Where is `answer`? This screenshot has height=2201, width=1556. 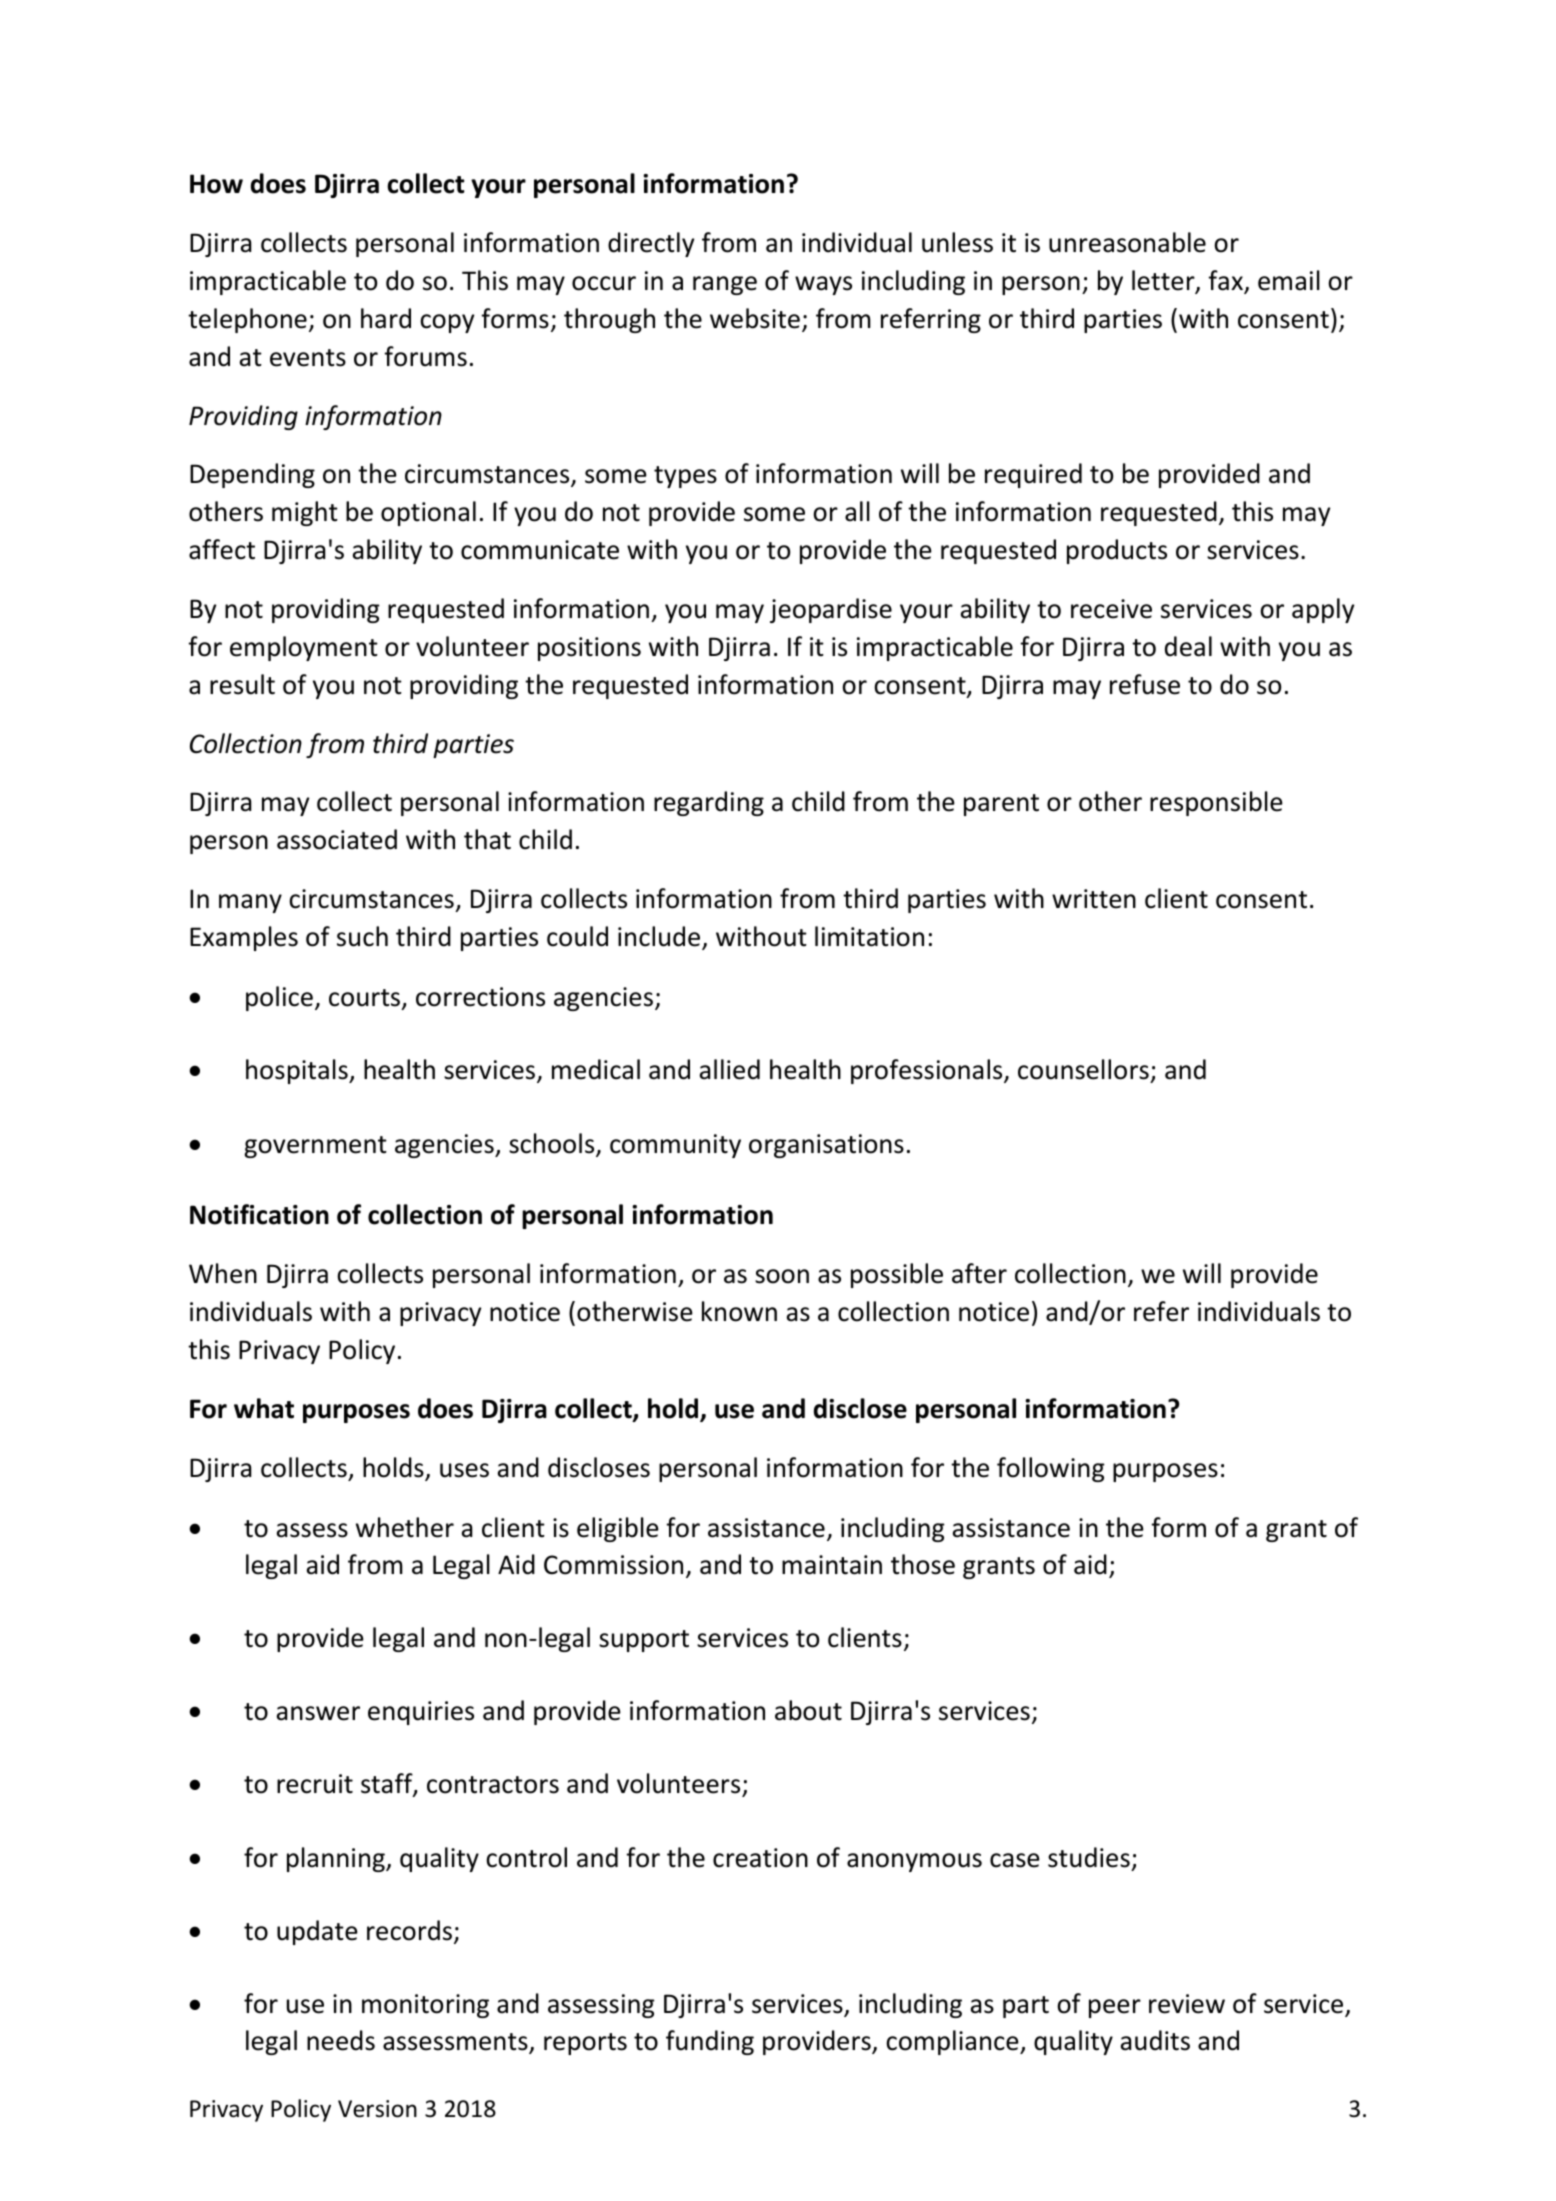 answer is located at coordinates (318, 1713).
